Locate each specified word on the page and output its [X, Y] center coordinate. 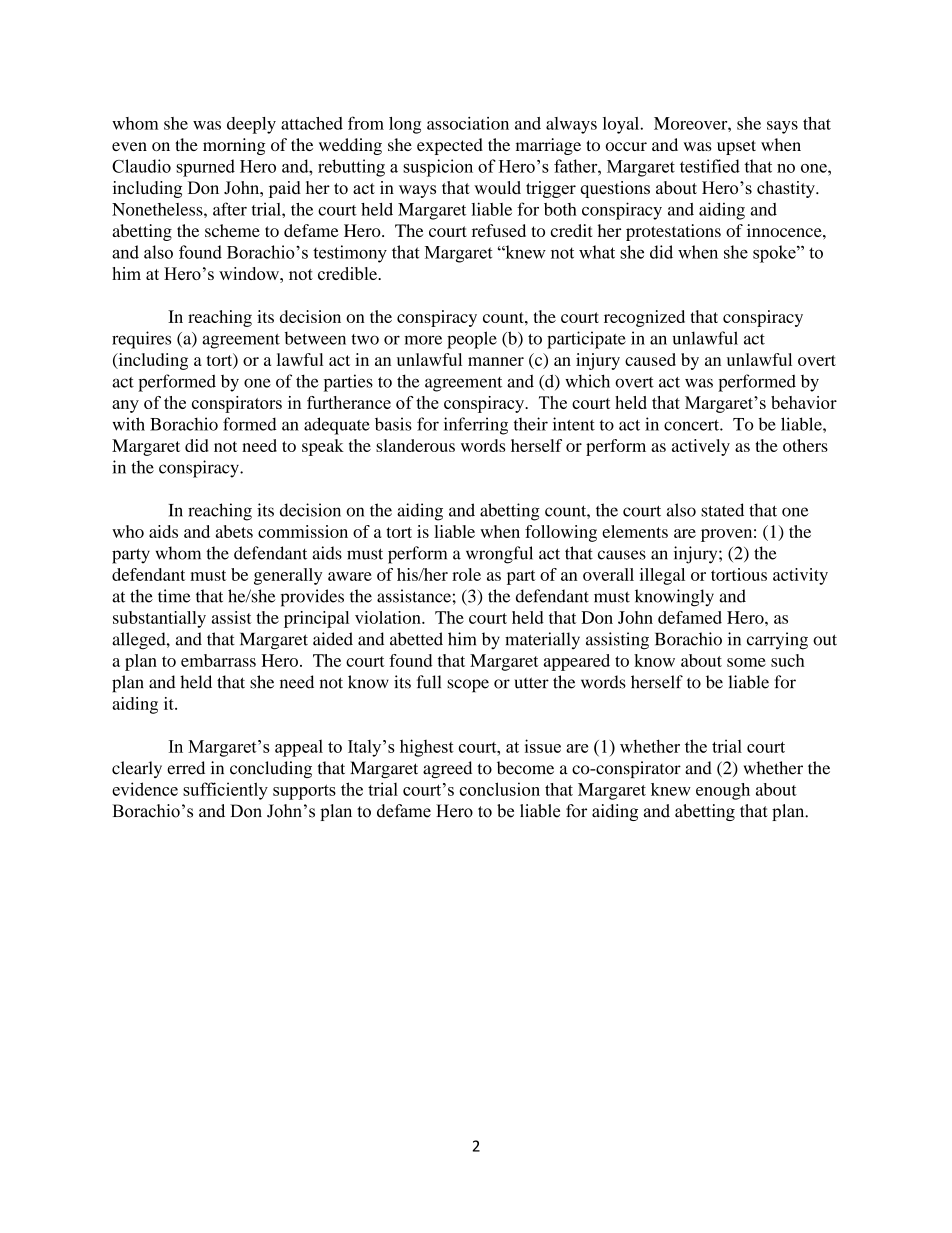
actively [701, 447]
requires [141, 340]
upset [736, 147]
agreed [447, 769]
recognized [644, 318]
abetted [416, 639]
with [128, 424]
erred [186, 768]
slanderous [415, 445]
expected [450, 146]
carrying [777, 641]
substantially [159, 619]
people [472, 340]
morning [234, 146]
